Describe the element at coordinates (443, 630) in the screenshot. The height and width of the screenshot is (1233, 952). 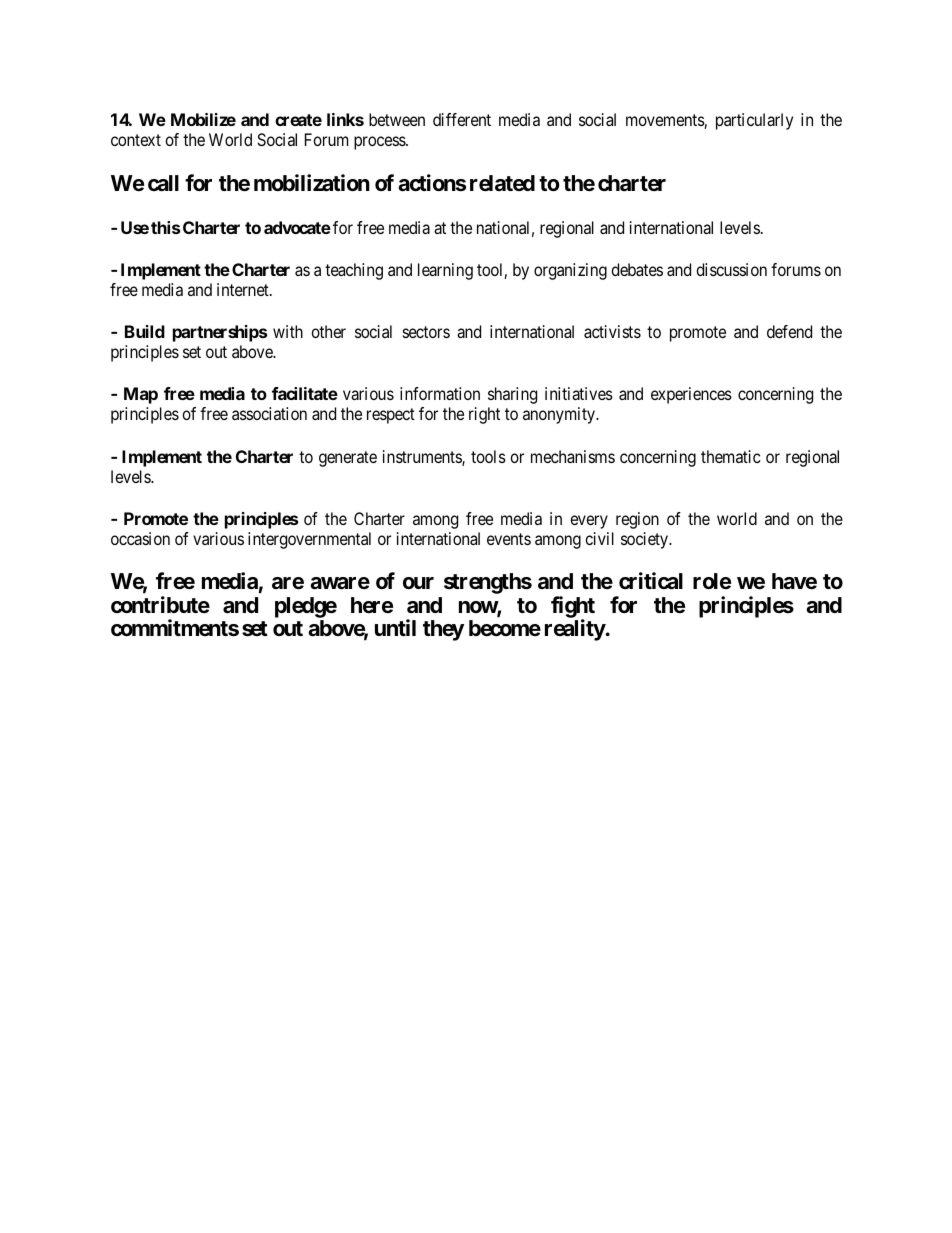
I see `they` at that location.
